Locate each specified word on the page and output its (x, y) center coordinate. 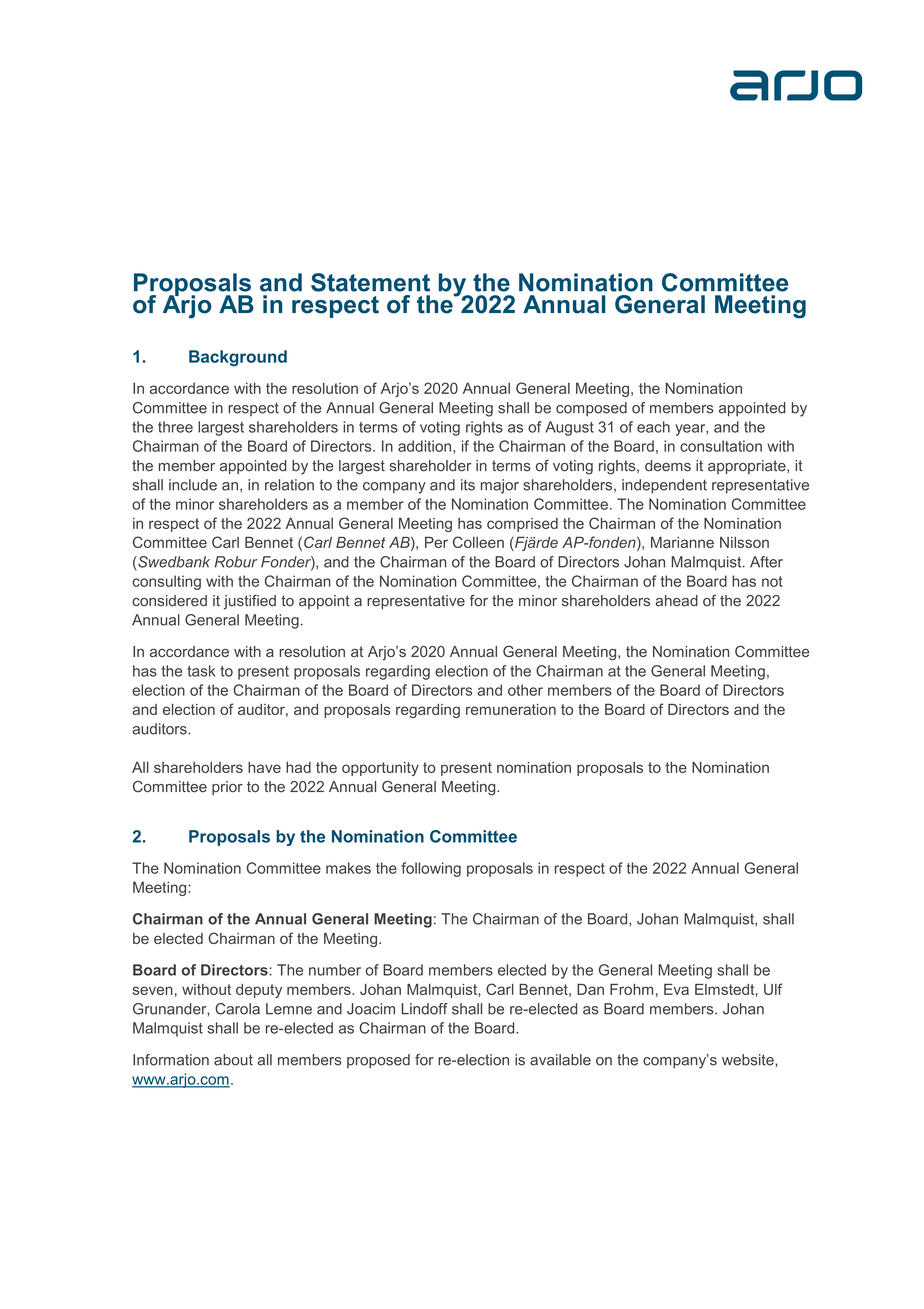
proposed (378, 1061)
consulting (166, 582)
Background (238, 358)
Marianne (682, 542)
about (233, 1060)
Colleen (478, 542)
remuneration (511, 709)
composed (591, 409)
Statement (370, 282)
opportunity (380, 769)
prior (227, 788)
